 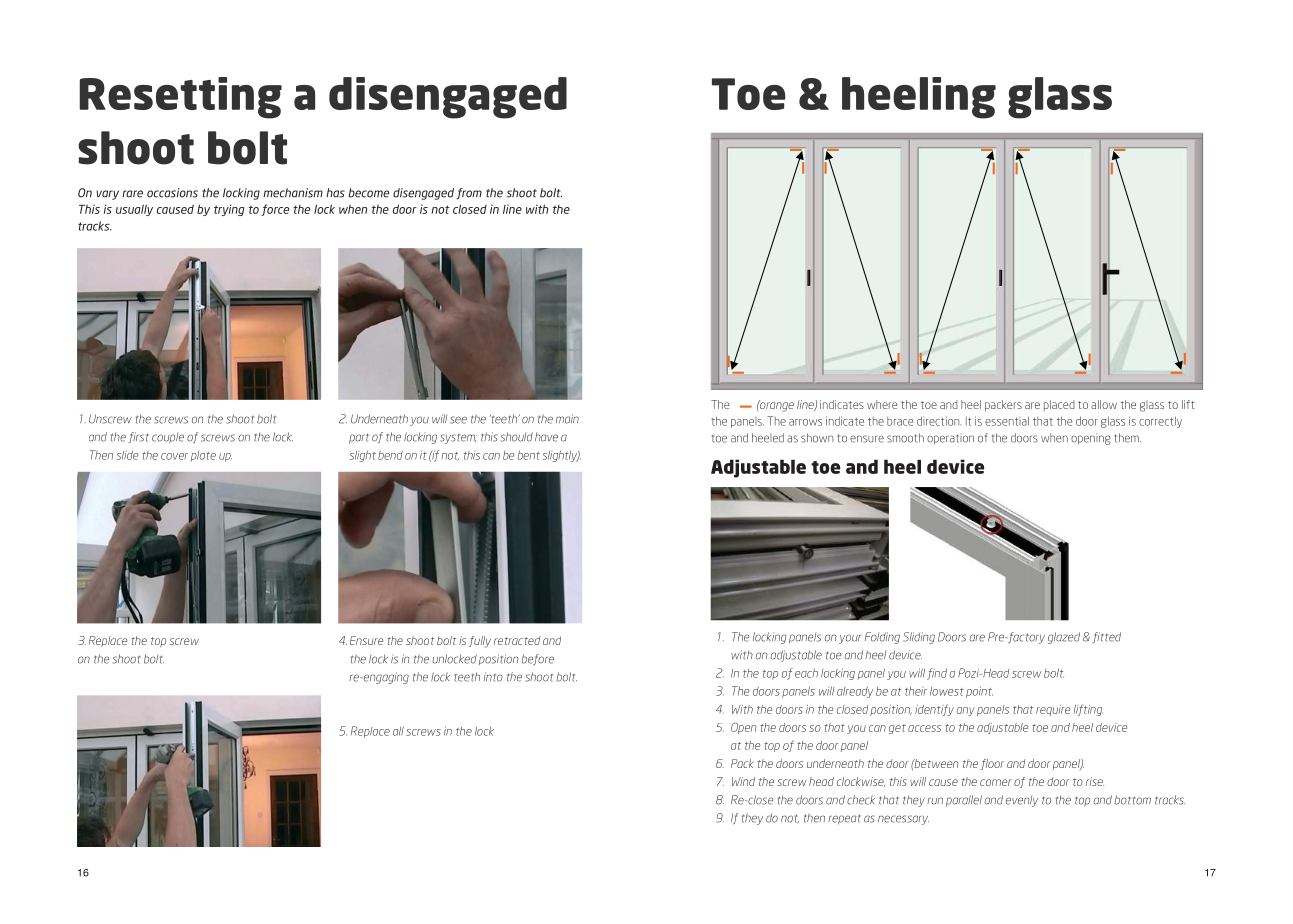 I want to click on become, so click(x=368, y=193).
